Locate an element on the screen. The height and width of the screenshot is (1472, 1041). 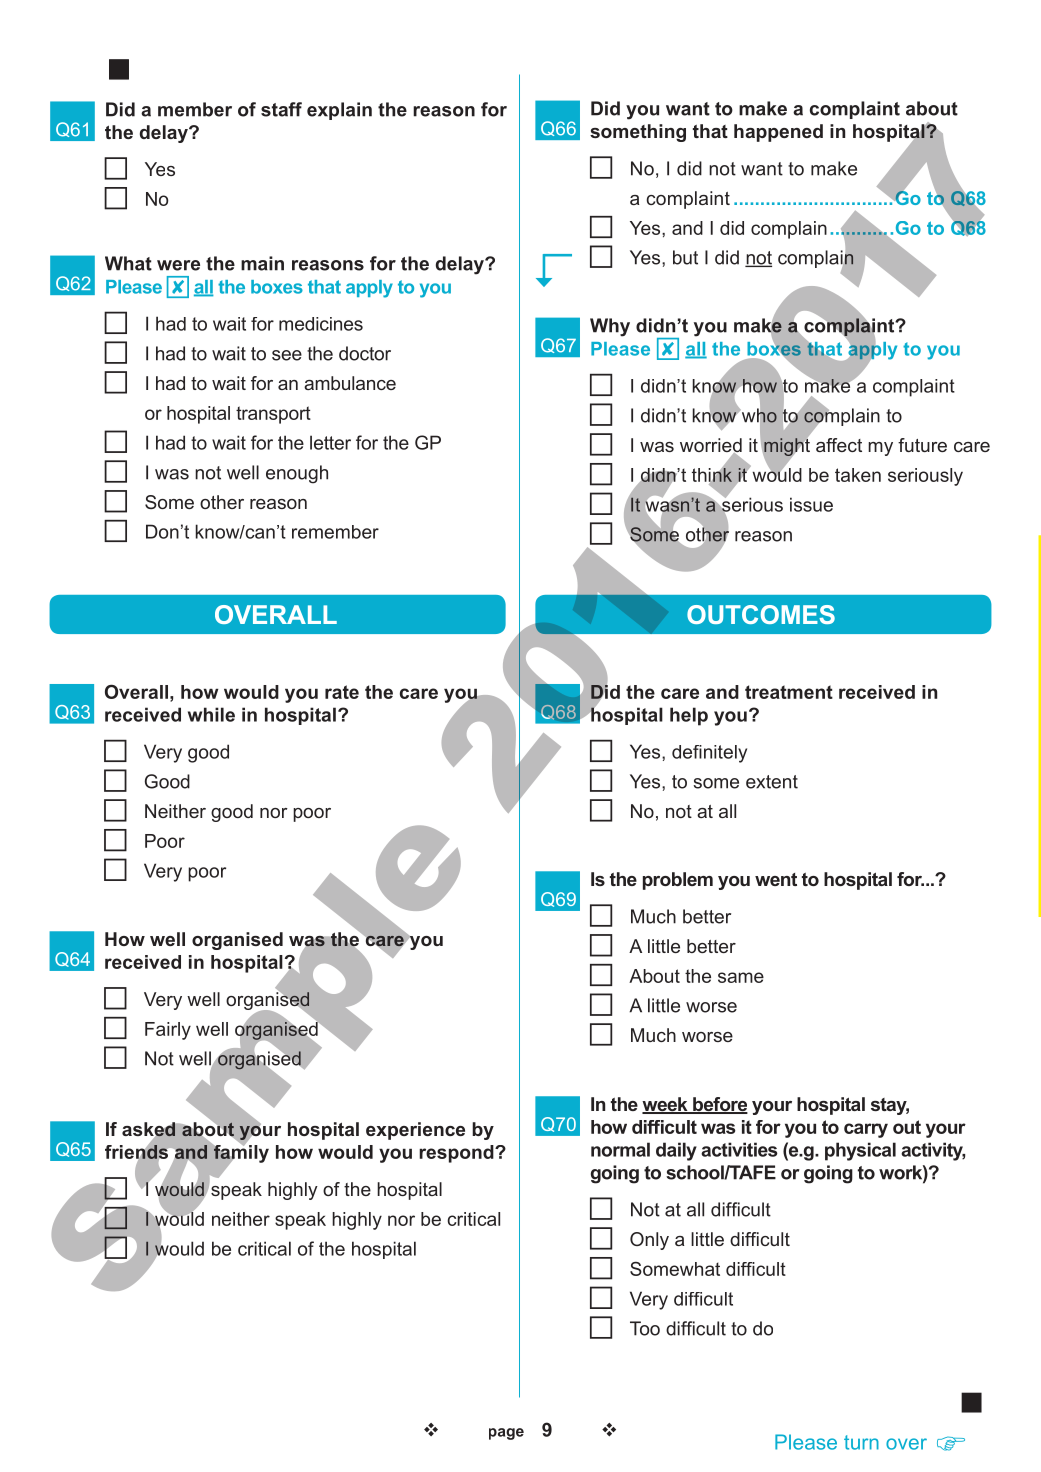
carry is located at coordinates (866, 1130).
